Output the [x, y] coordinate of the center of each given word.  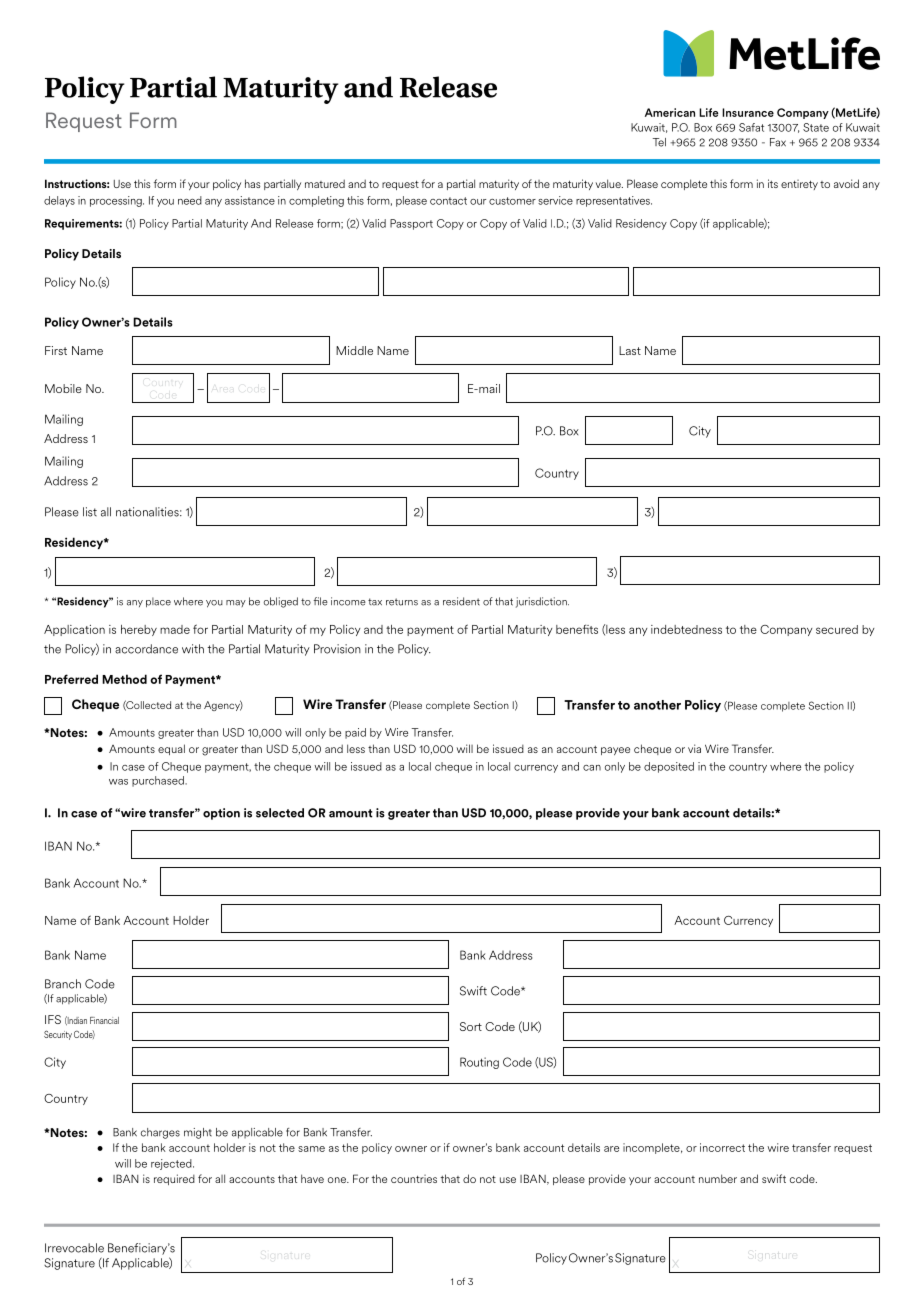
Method [124, 679]
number [718, 1178]
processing [117, 201]
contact [448, 201]
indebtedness [686, 629]
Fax [778, 142]
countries [414, 1179]
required [174, 1179]
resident [461, 601]
